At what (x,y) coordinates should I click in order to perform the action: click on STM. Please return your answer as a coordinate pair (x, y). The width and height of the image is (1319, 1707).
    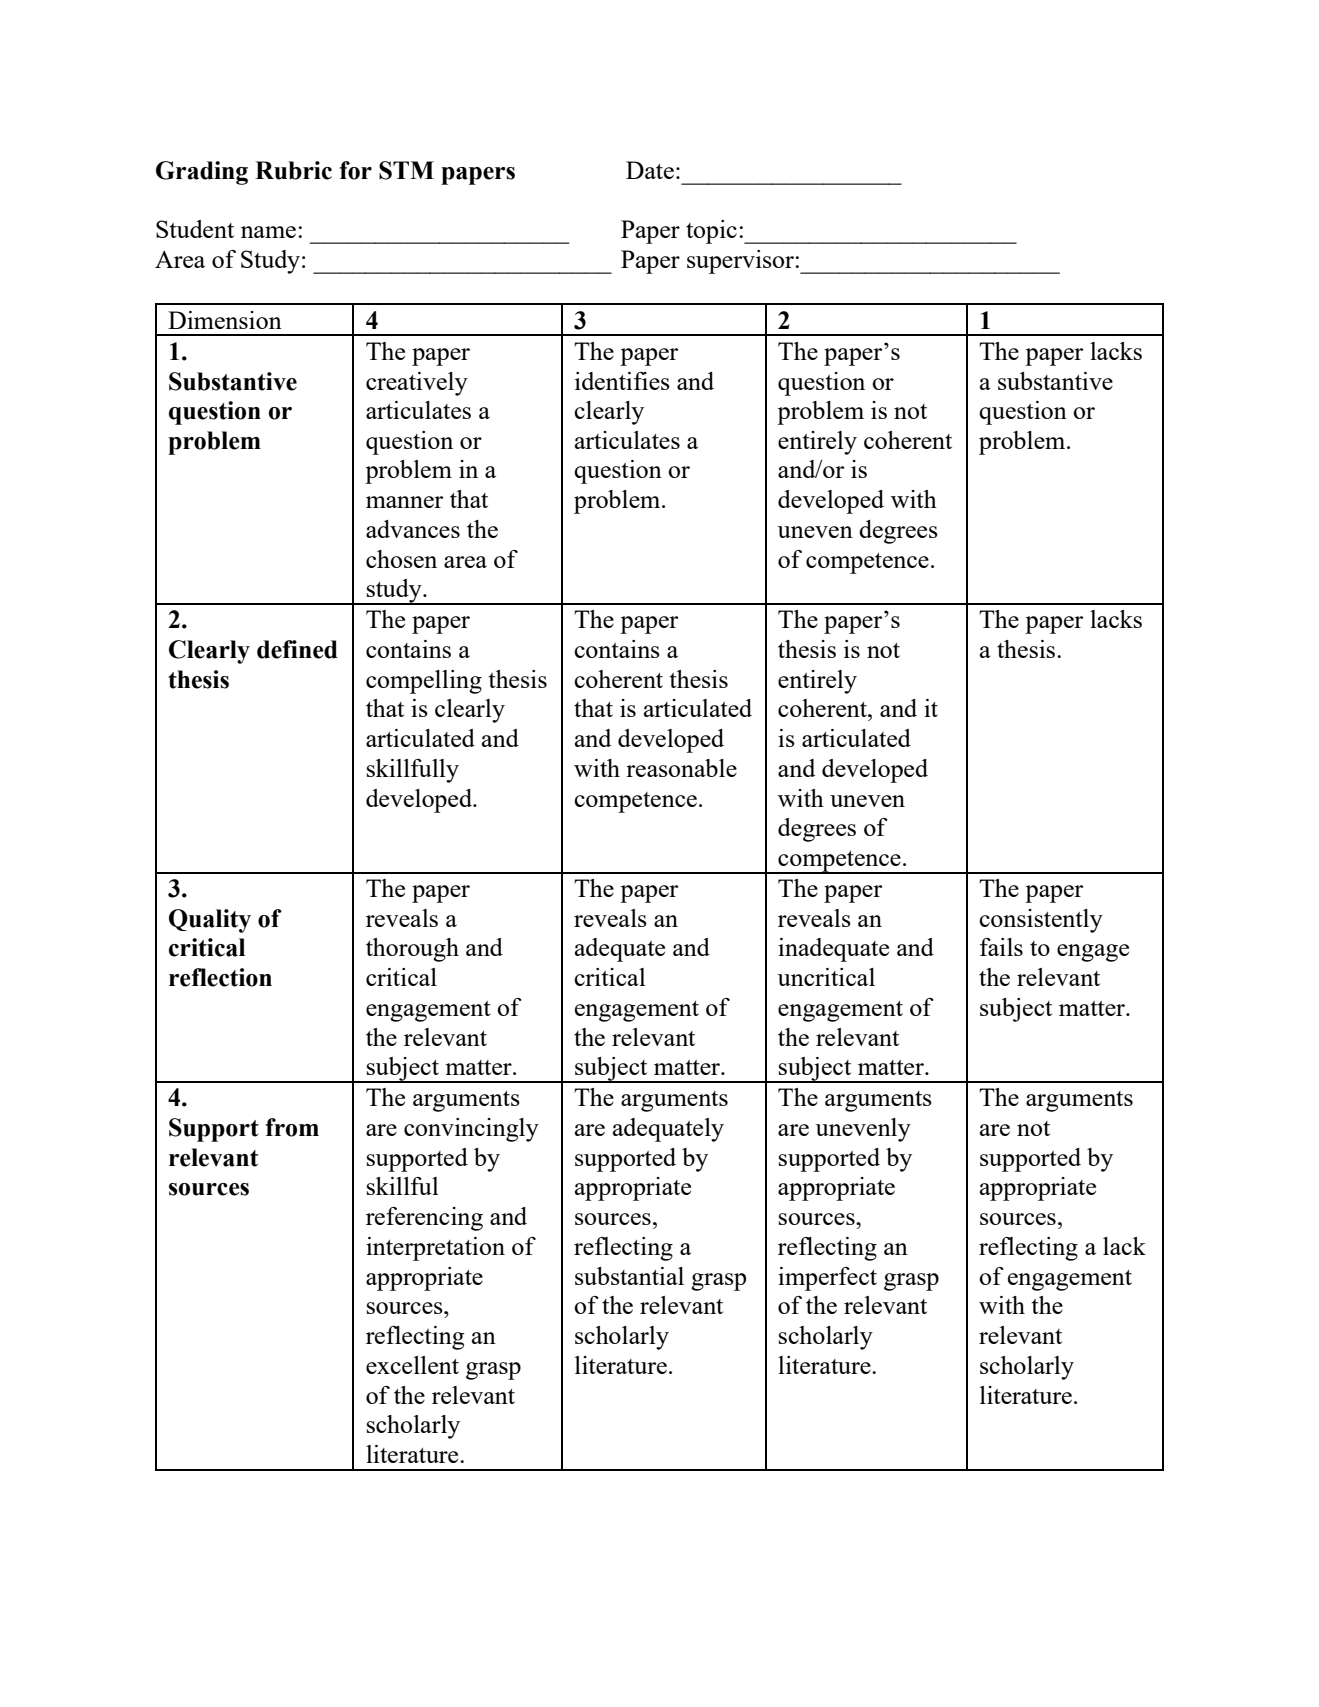
    Looking at the image, I should click on (406, 170).
